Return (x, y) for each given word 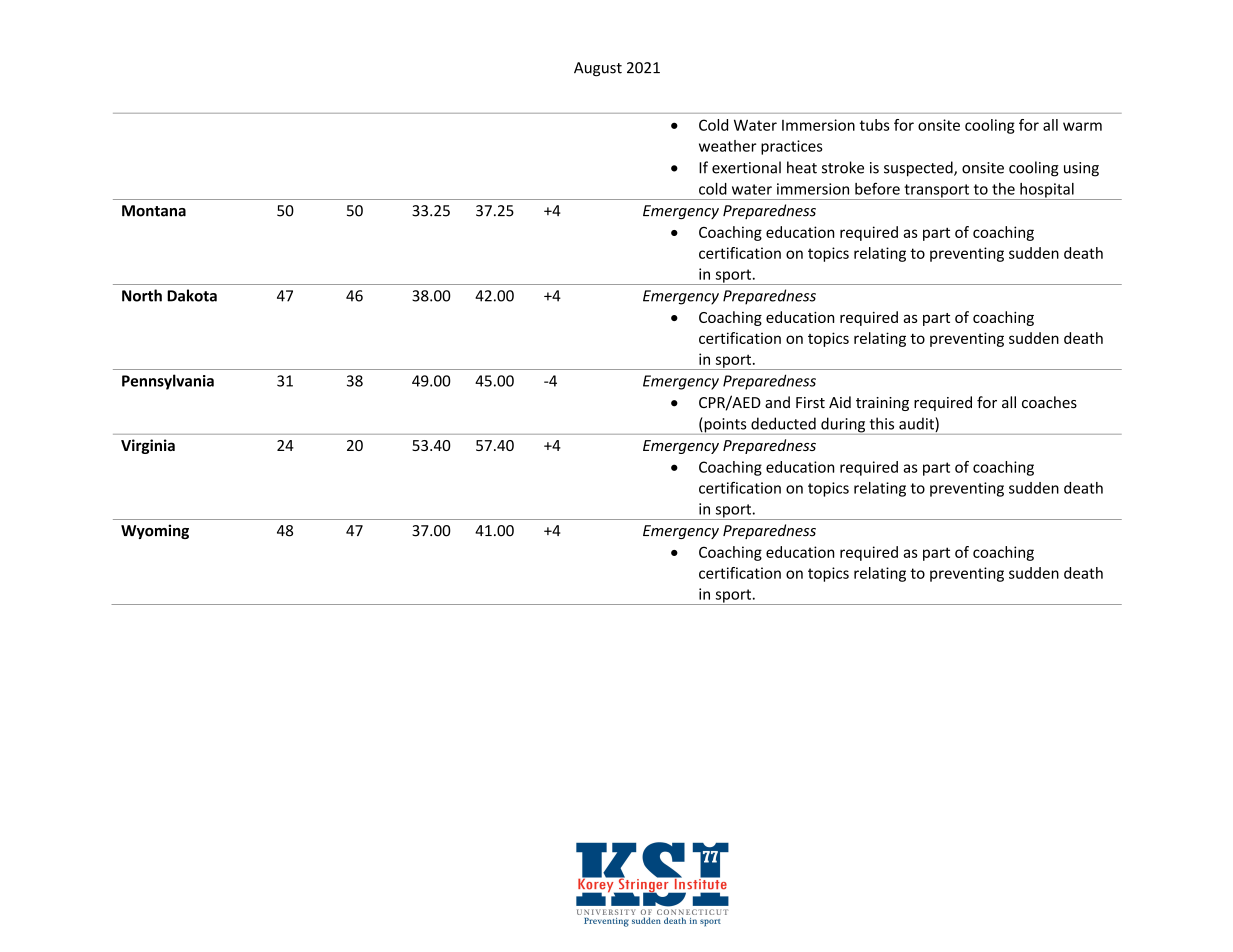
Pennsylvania (168, 382)
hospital (1047, 191)
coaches (1049, 402)
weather (728, 146)
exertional (746, 167)
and (777, 402)
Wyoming (155, 531)
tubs (874, 125)
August (598, 69)
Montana (154, 211)
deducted (783, 423)
